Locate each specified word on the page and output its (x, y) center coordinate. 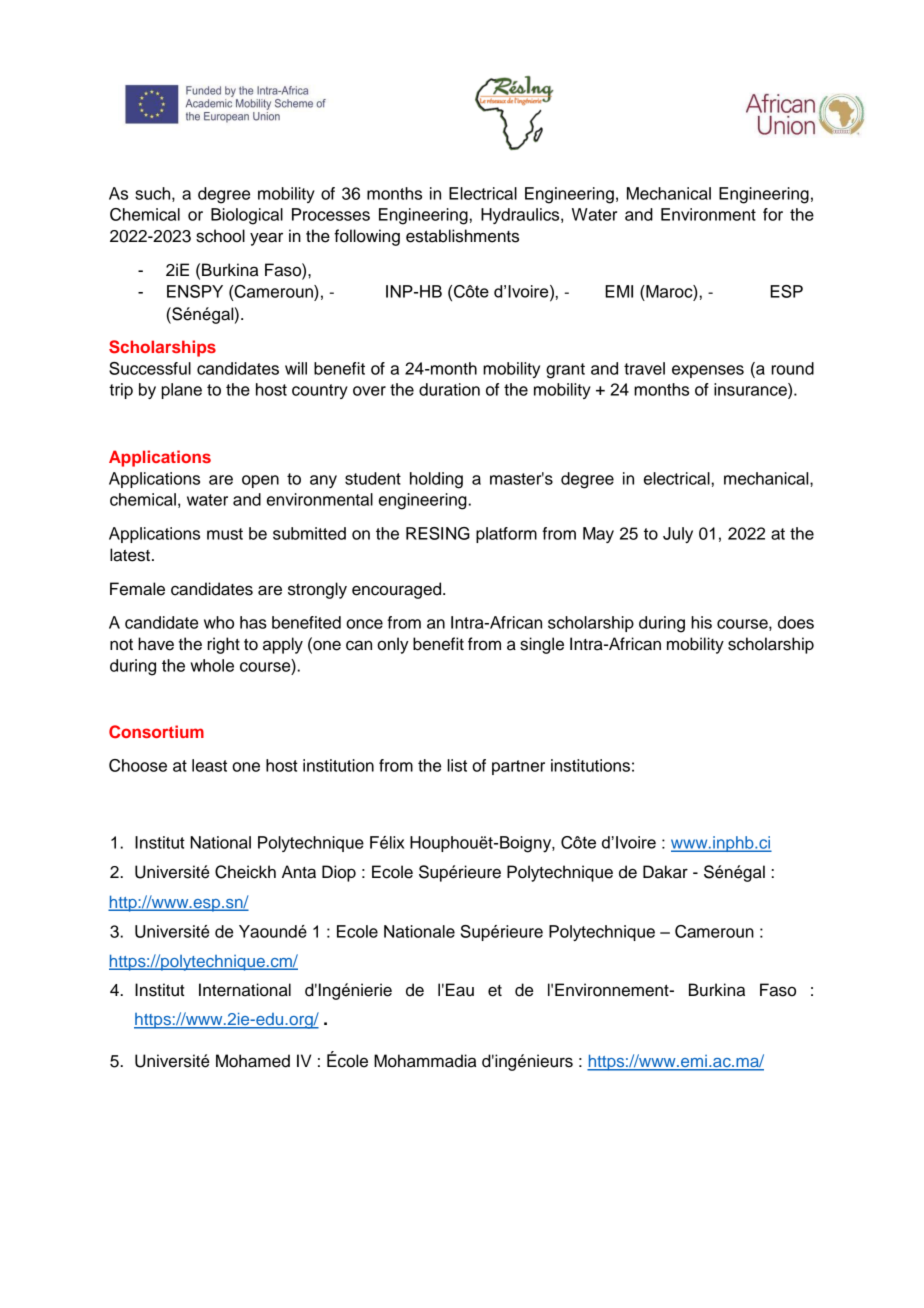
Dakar (665, 872)
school (220, 236)
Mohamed (253, 1061)
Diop (339, 873)
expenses (708, 371)
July (678, 535)
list (457, 765)
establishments (462, 236)
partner (518, 767)
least (209, 765)
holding (436, 480)
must (225, 534)
